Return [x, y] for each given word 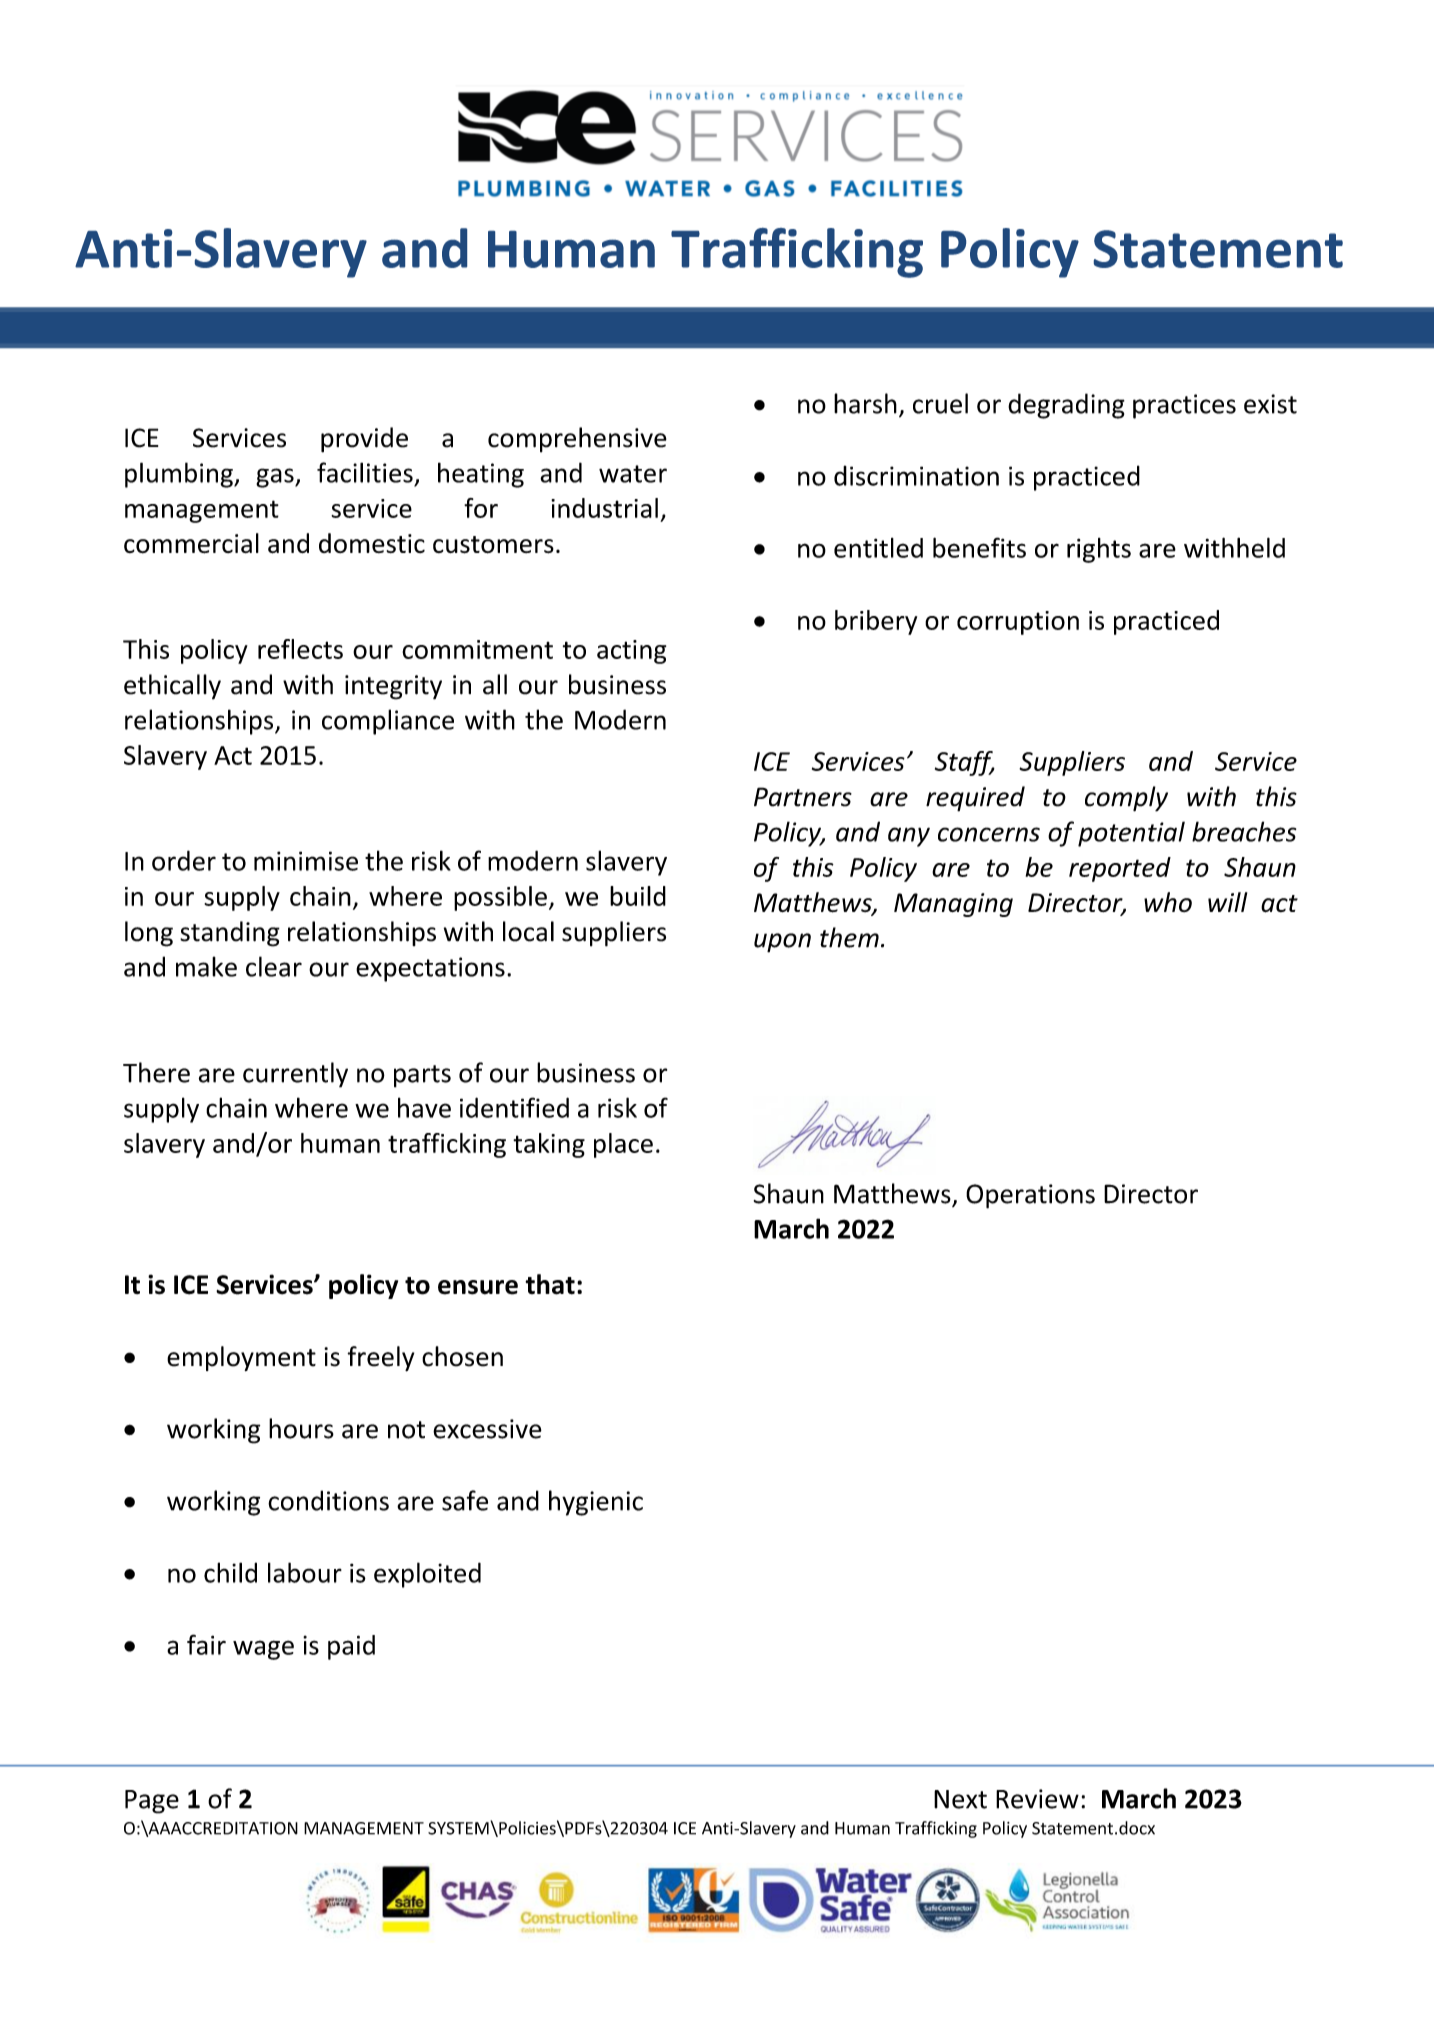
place [623, 1145]
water [633, 474]
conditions [328, 1500]
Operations [1030, 1196]
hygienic [596, 1503]
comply [1126, 799]
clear [274, 966]
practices [1184, 406]
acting [631, 652]
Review [1037, 1799]
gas [276, 478]
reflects [300, 649]
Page [152, 1802]
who [1168, 902]
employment [241, 1358]
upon [782, 943]
